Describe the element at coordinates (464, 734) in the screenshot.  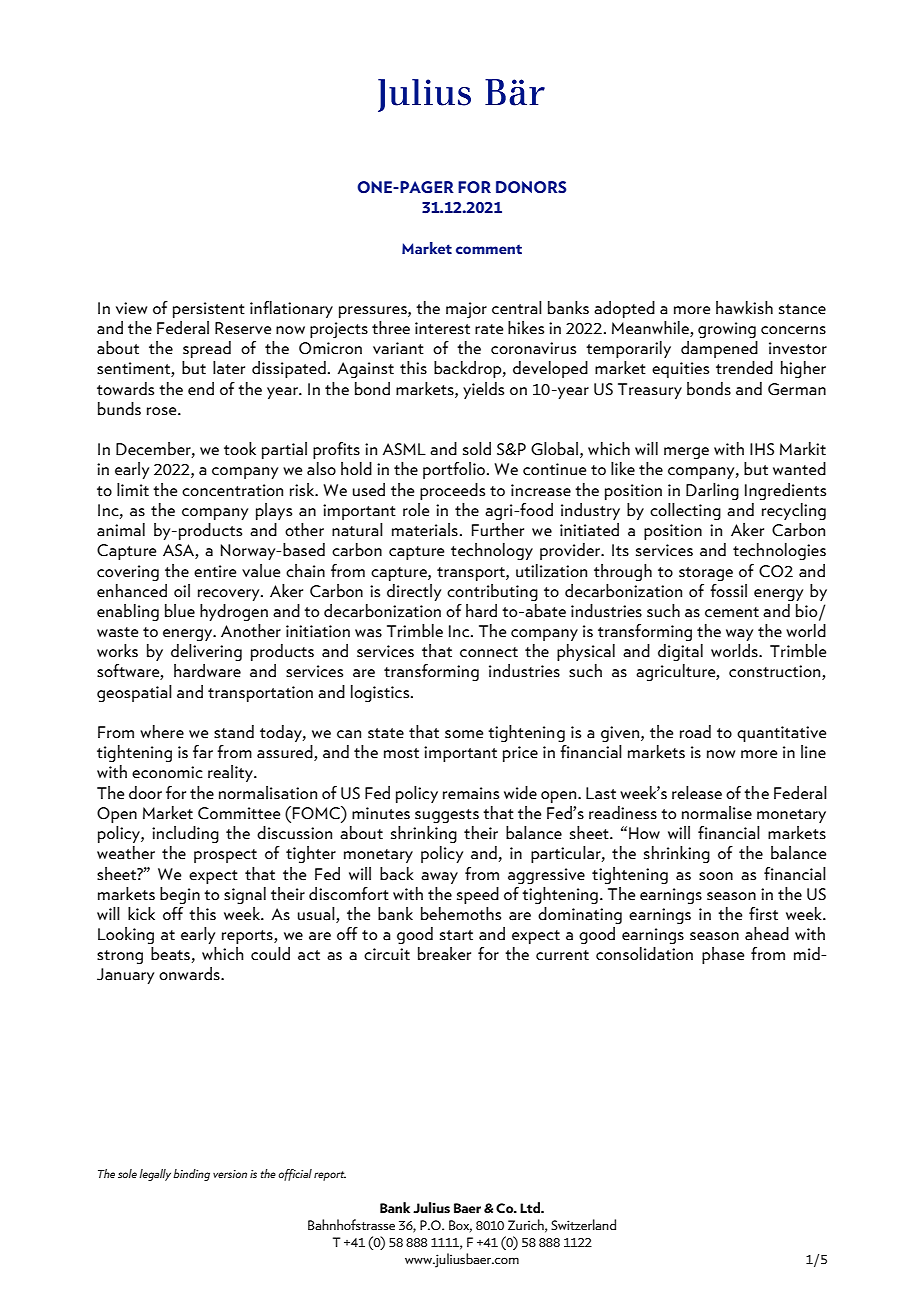
I see `some` at that location.
